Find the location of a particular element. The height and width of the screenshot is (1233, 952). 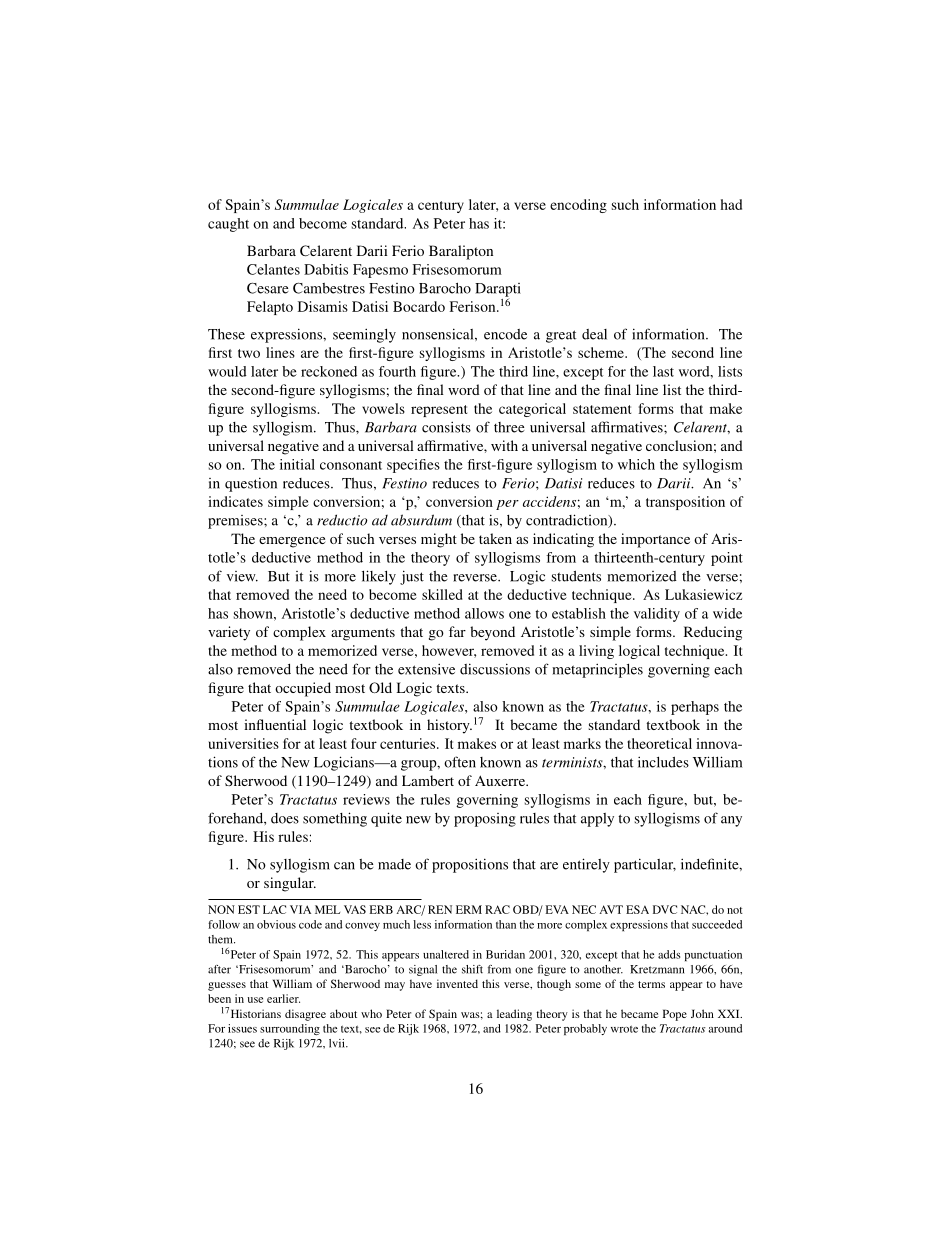

had is located at coordinates (731, 204).
